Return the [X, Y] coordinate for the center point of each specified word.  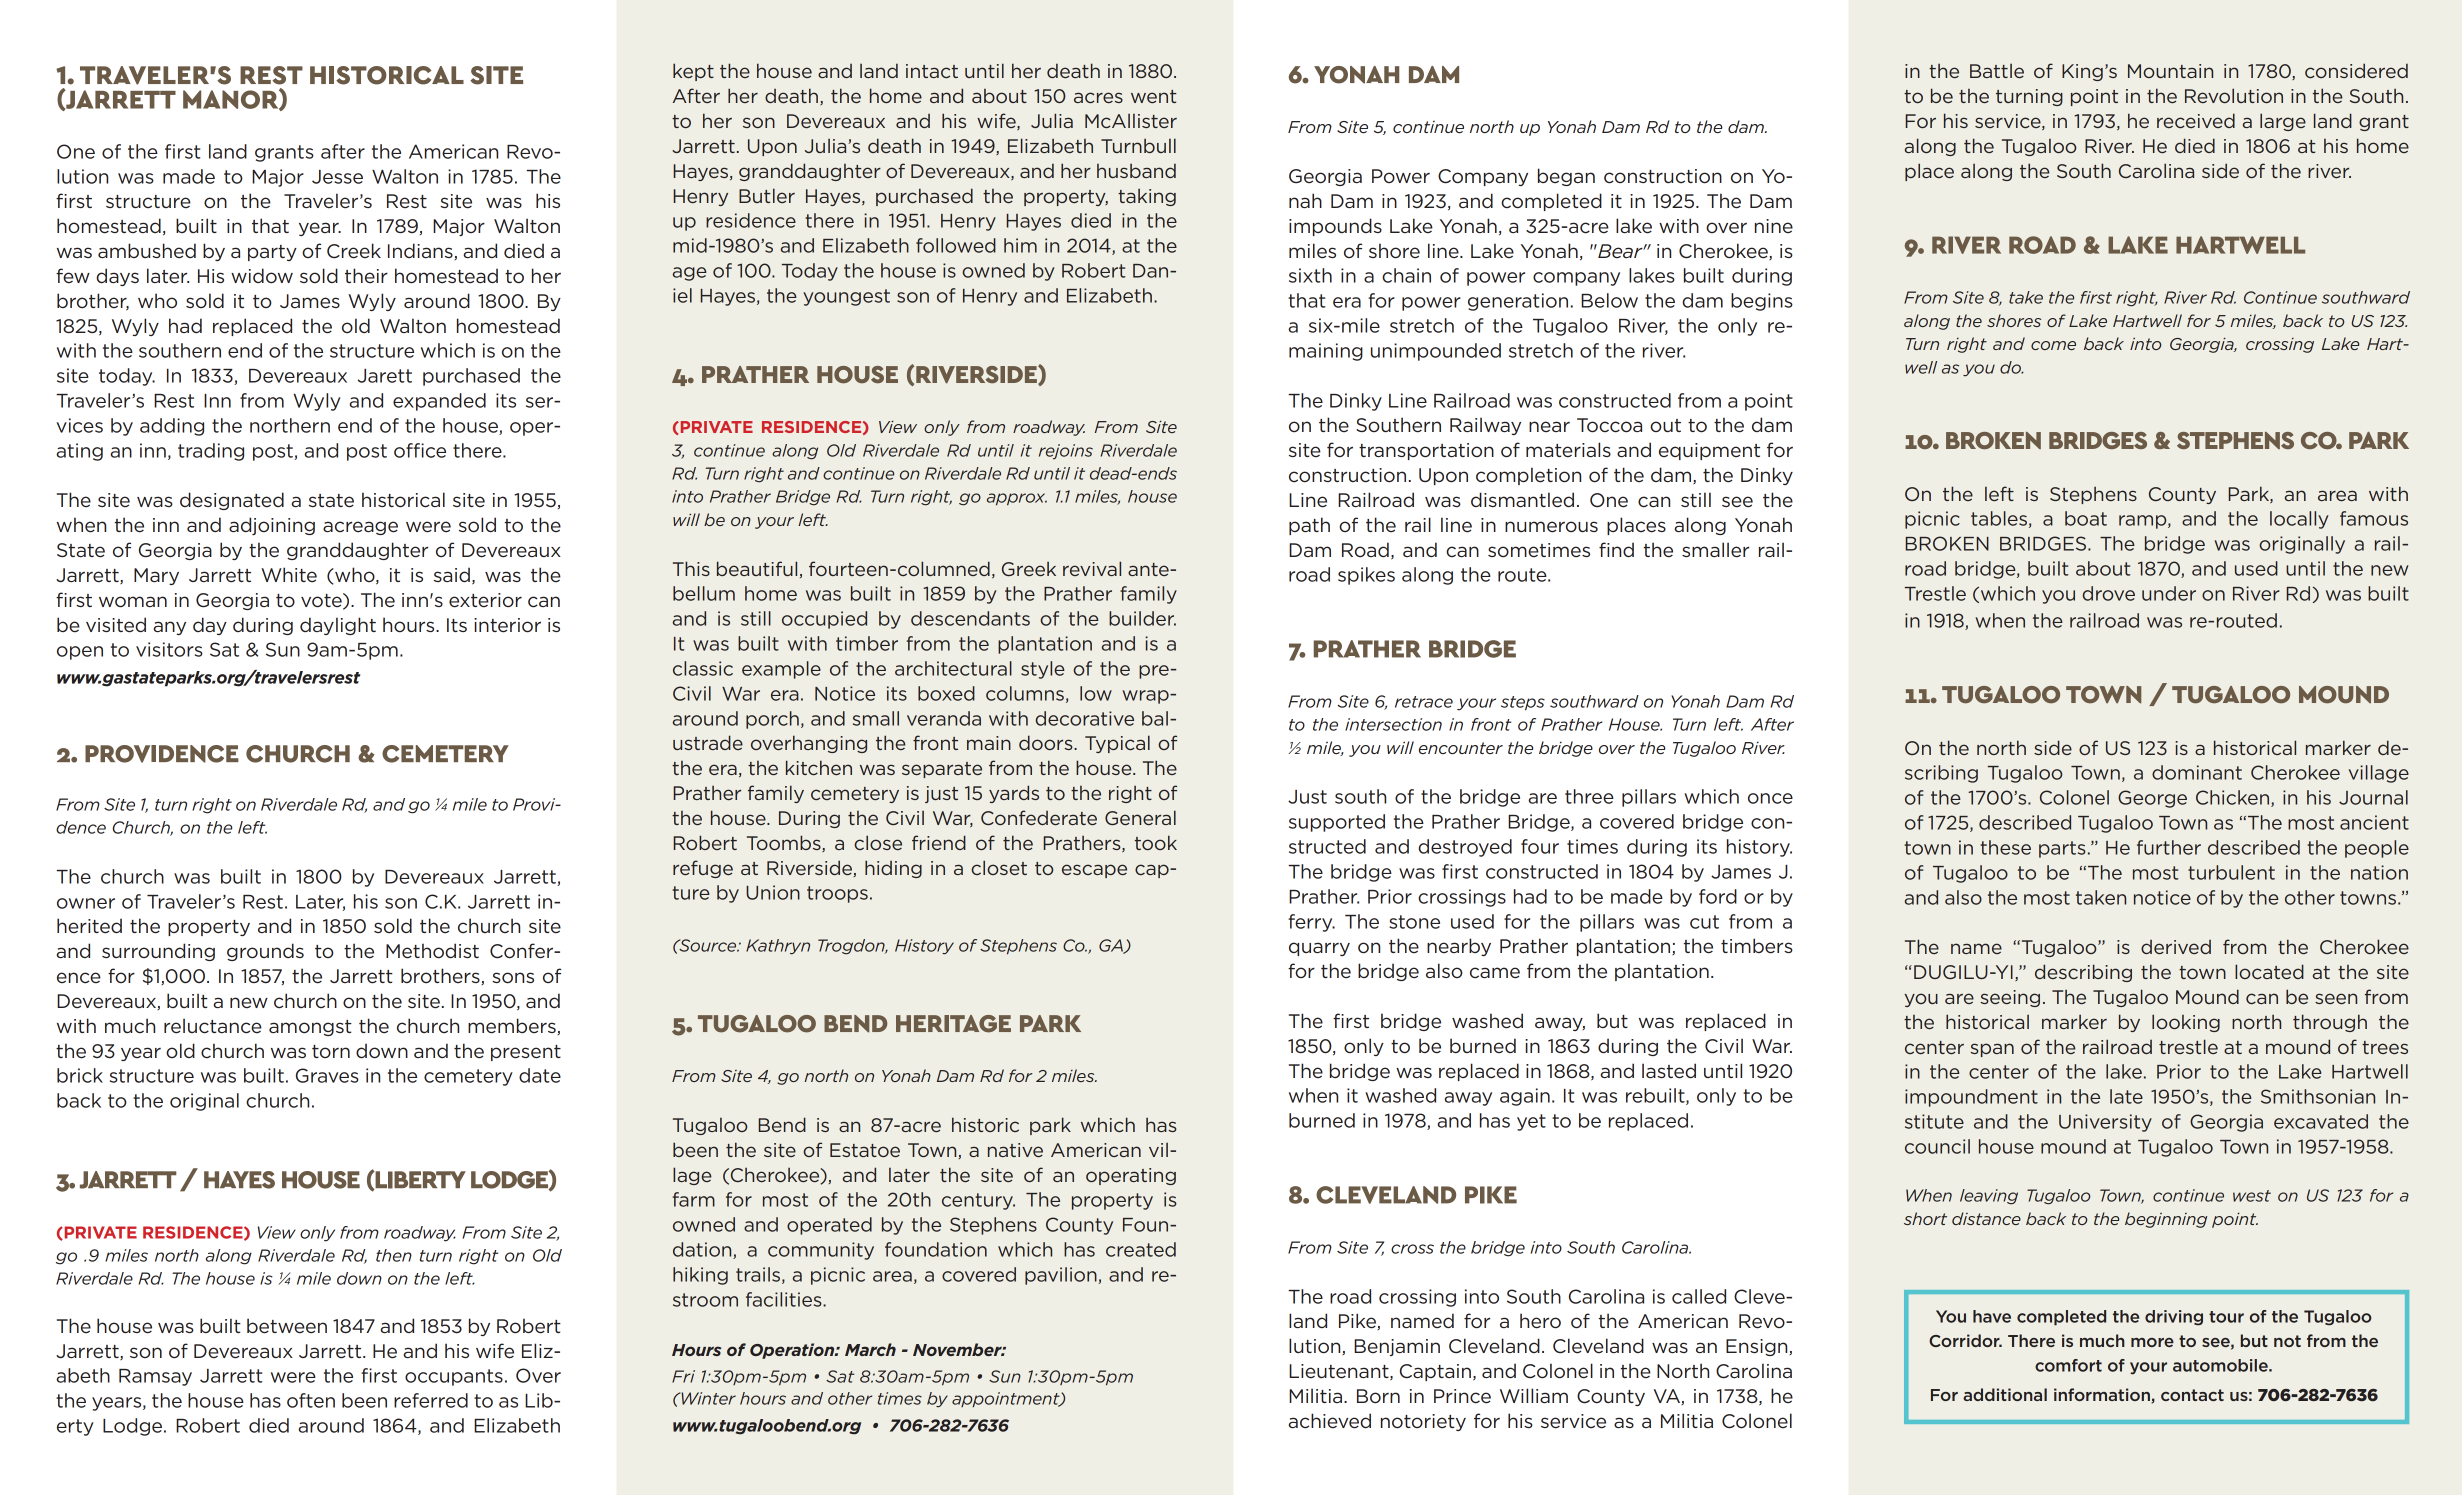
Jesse [337, 177]
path [1309, 526]
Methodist [432, 951]
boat [2086, 518]
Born [1378, 1396]
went [1154, 96]
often [311, 1400]
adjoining [272, 526]
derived [2176, 947]
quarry [1319, 949]
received [2196, 120]
